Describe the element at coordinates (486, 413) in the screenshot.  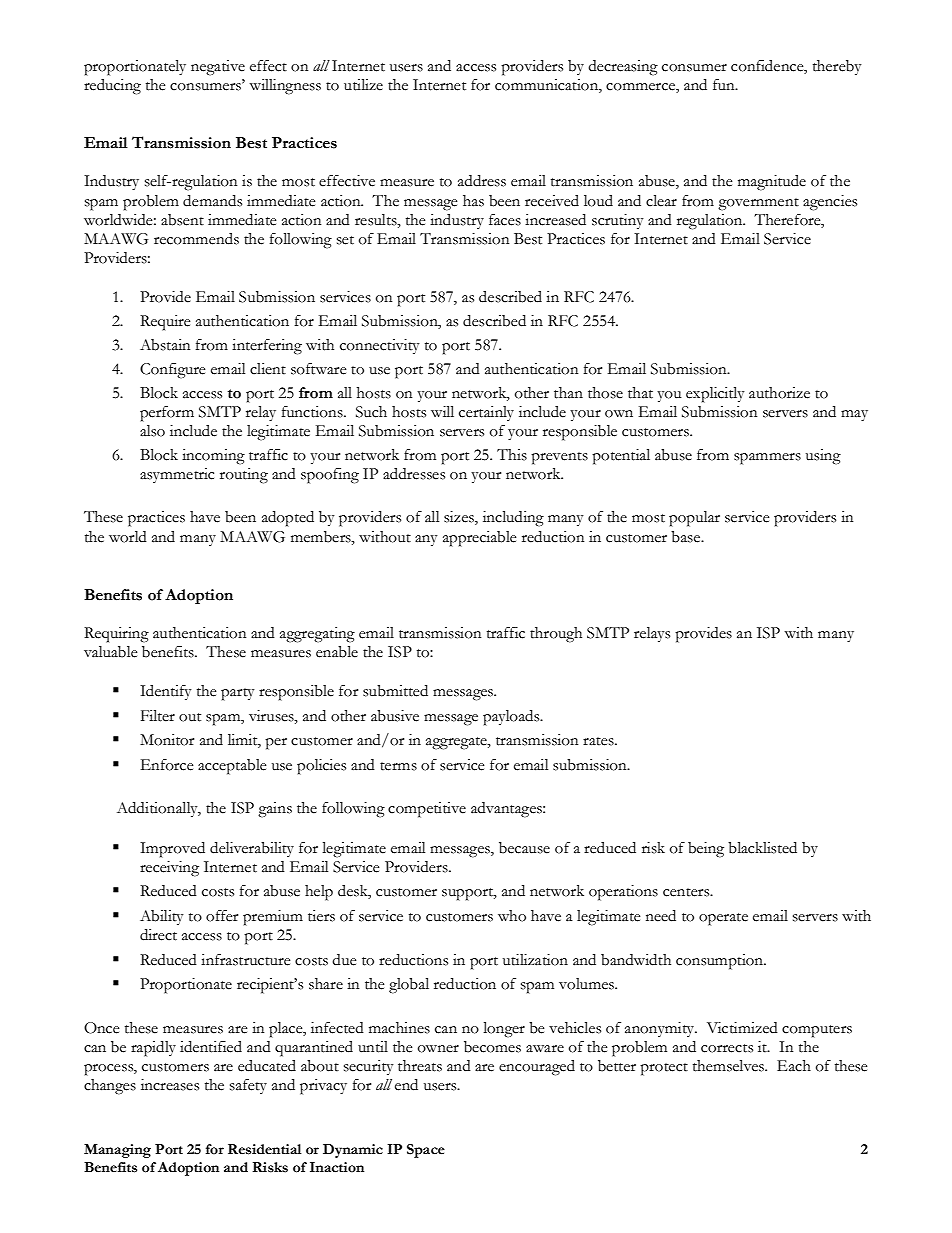
I see `certainly` at that location.
